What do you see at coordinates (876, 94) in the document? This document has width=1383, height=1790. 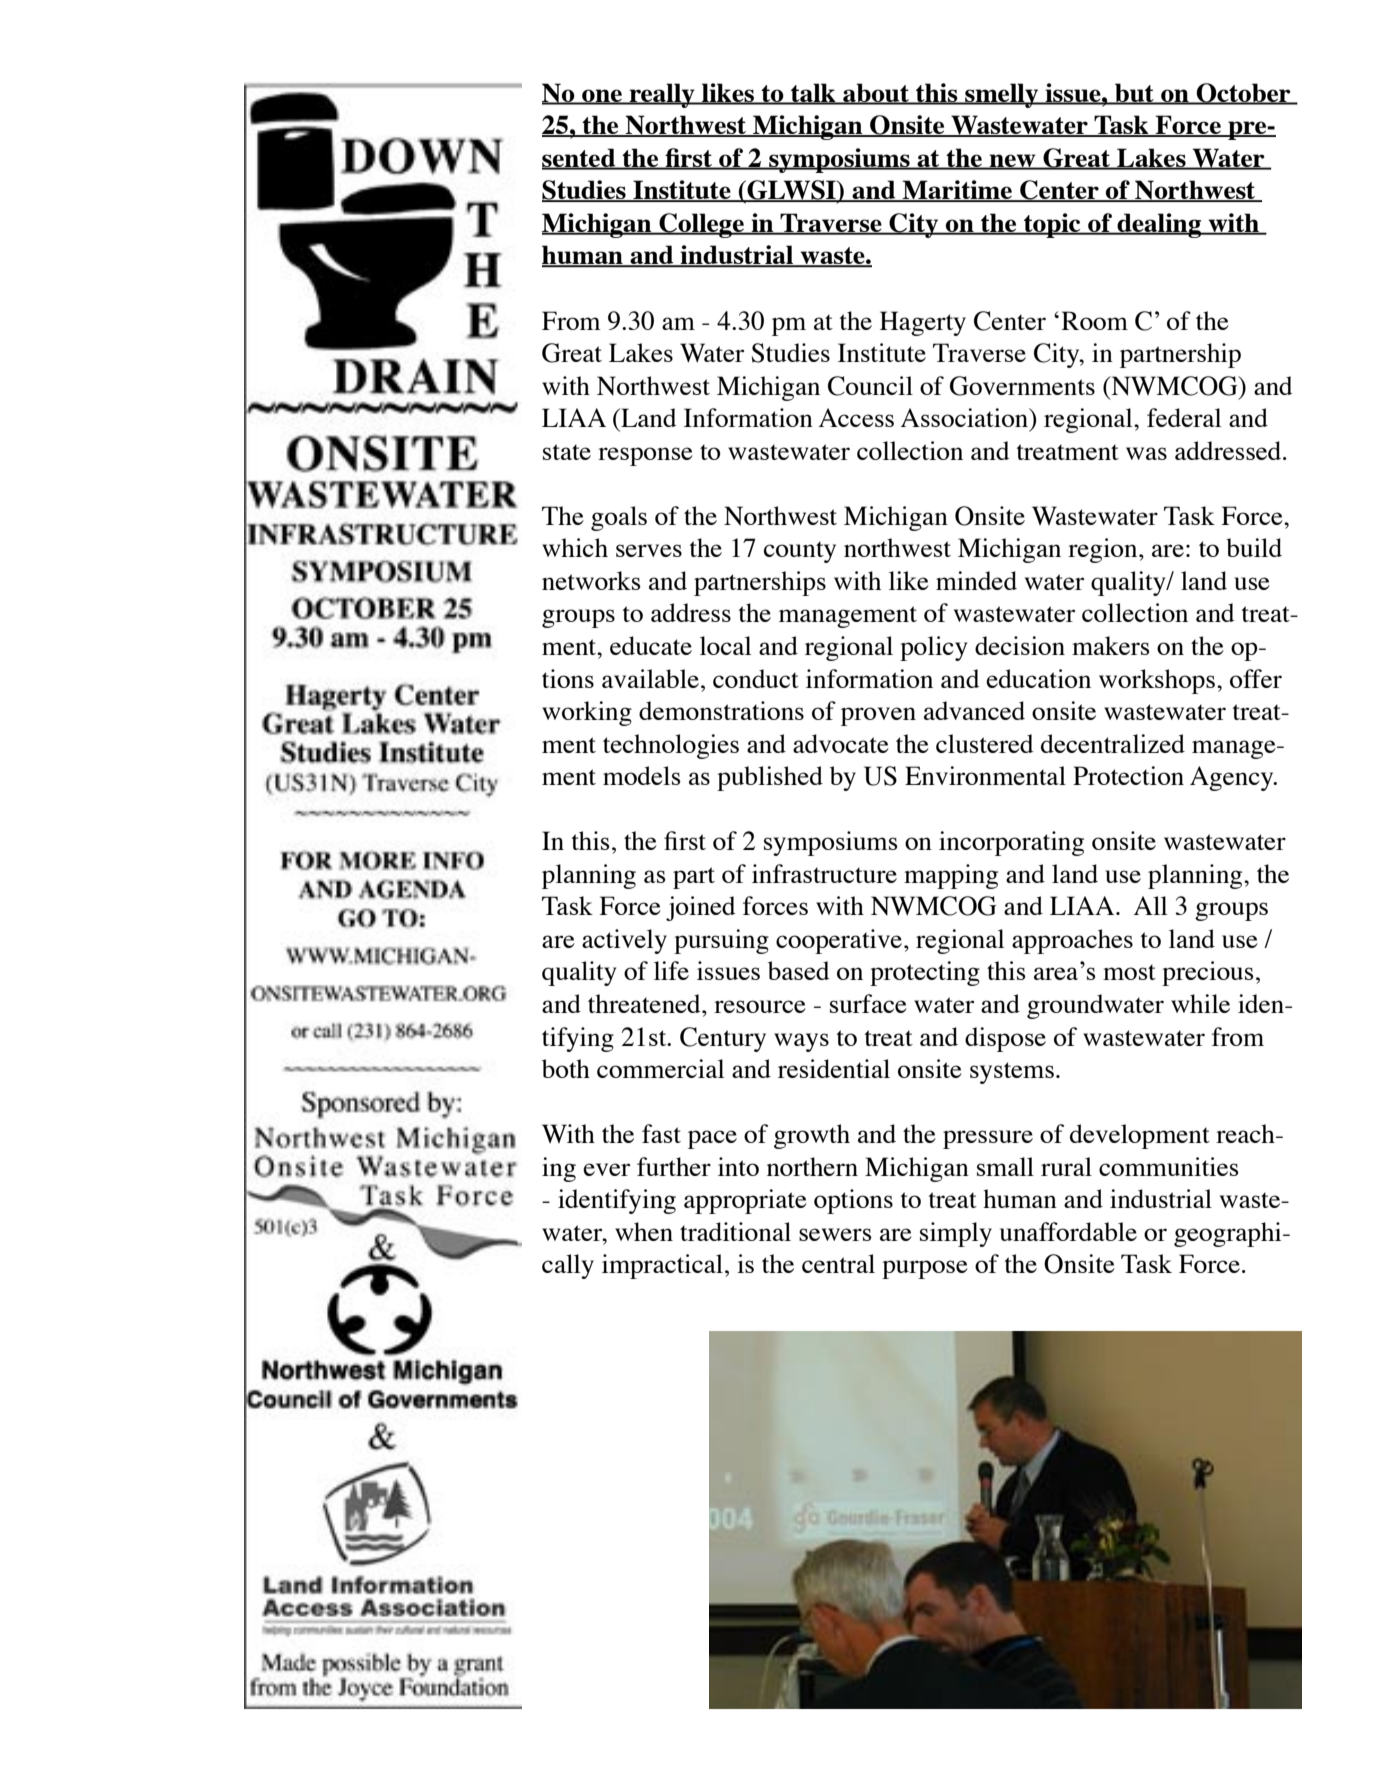 I see `about` at bounding box center [876, 94].
